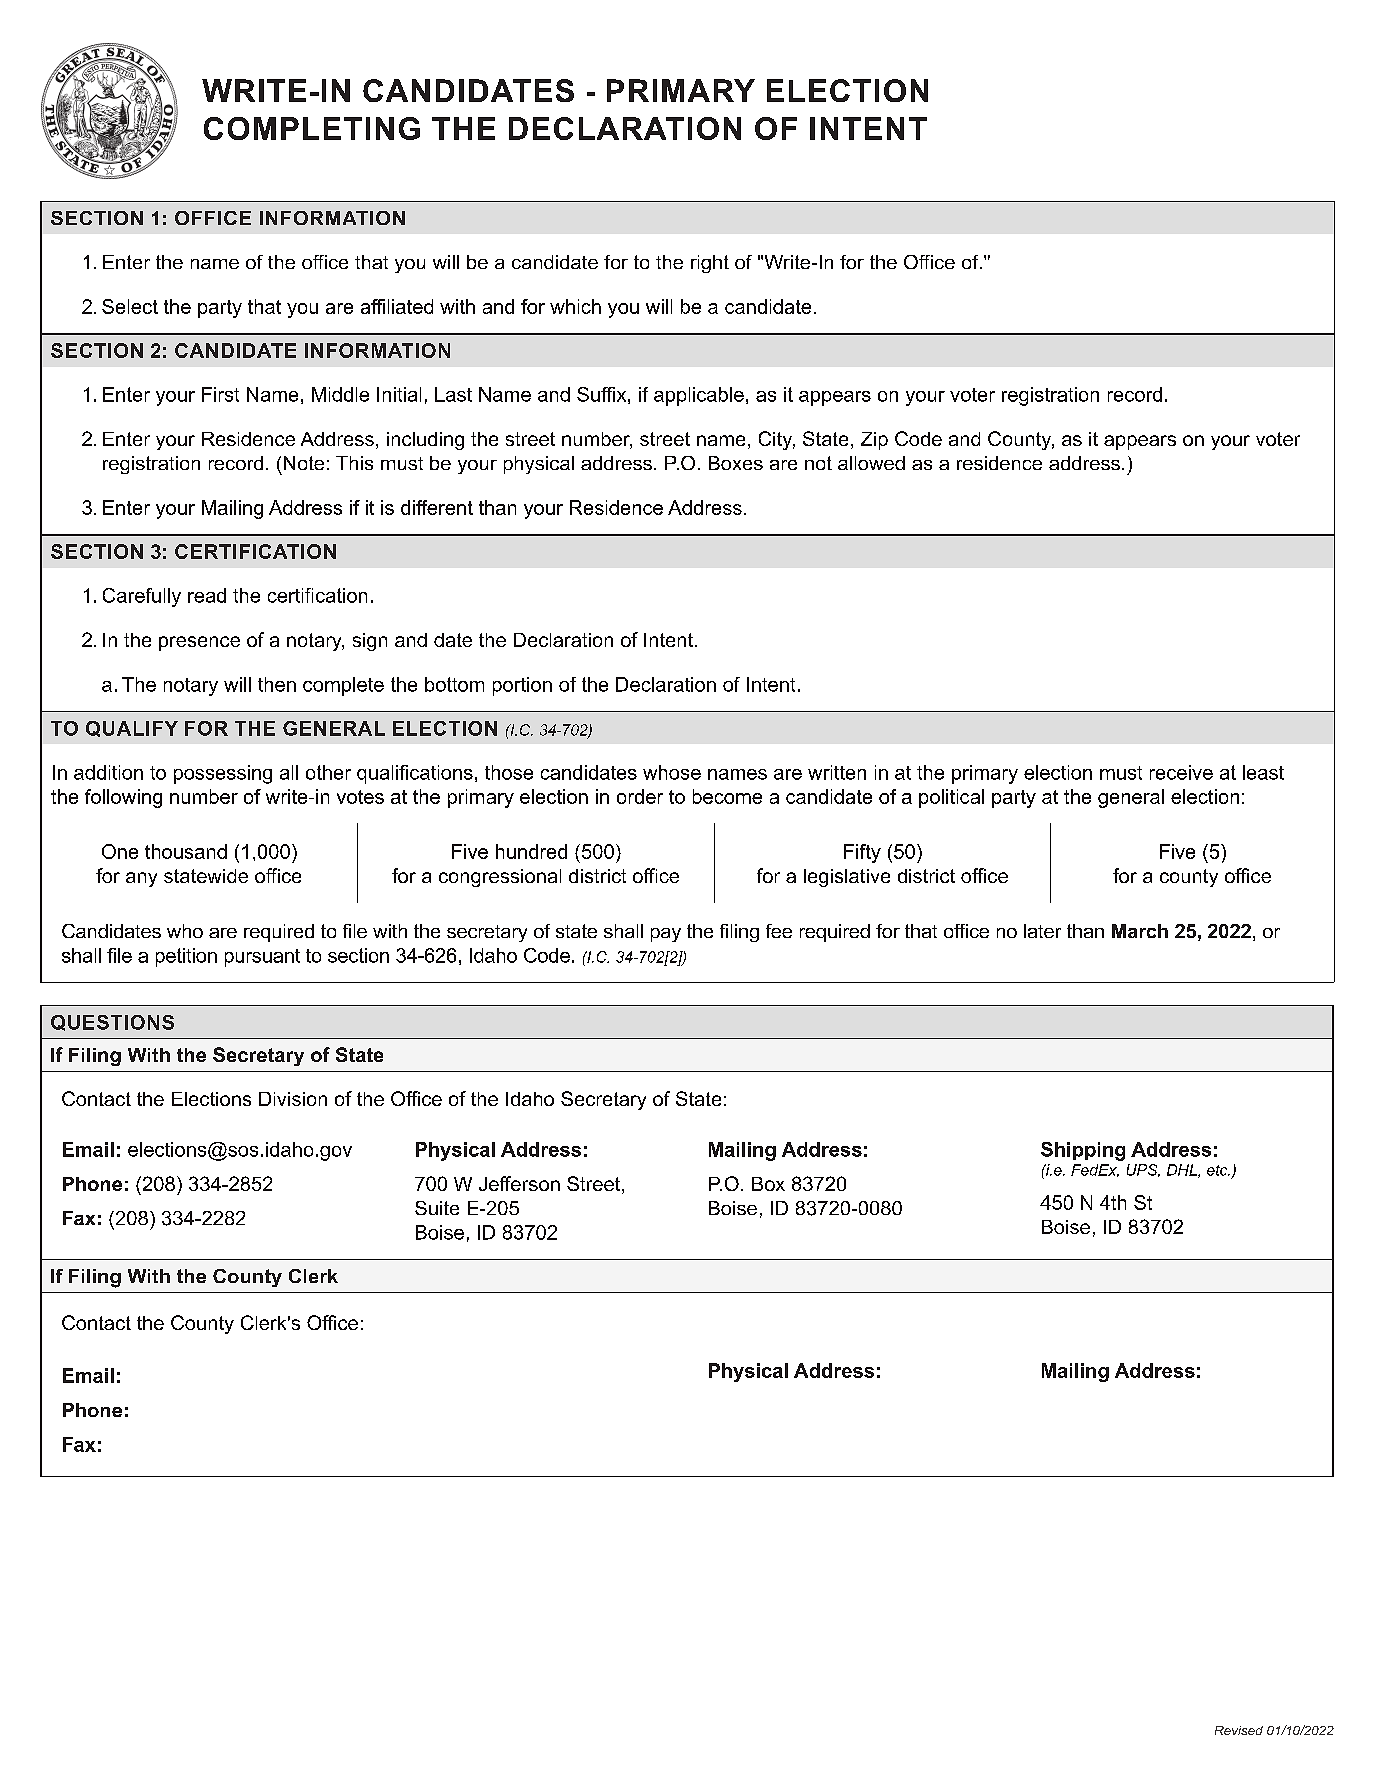 This screenshot has width=1374, height=1779. Describe the element at coordinates (293, 1099) in the screenshot. I see `Division` at that location.
